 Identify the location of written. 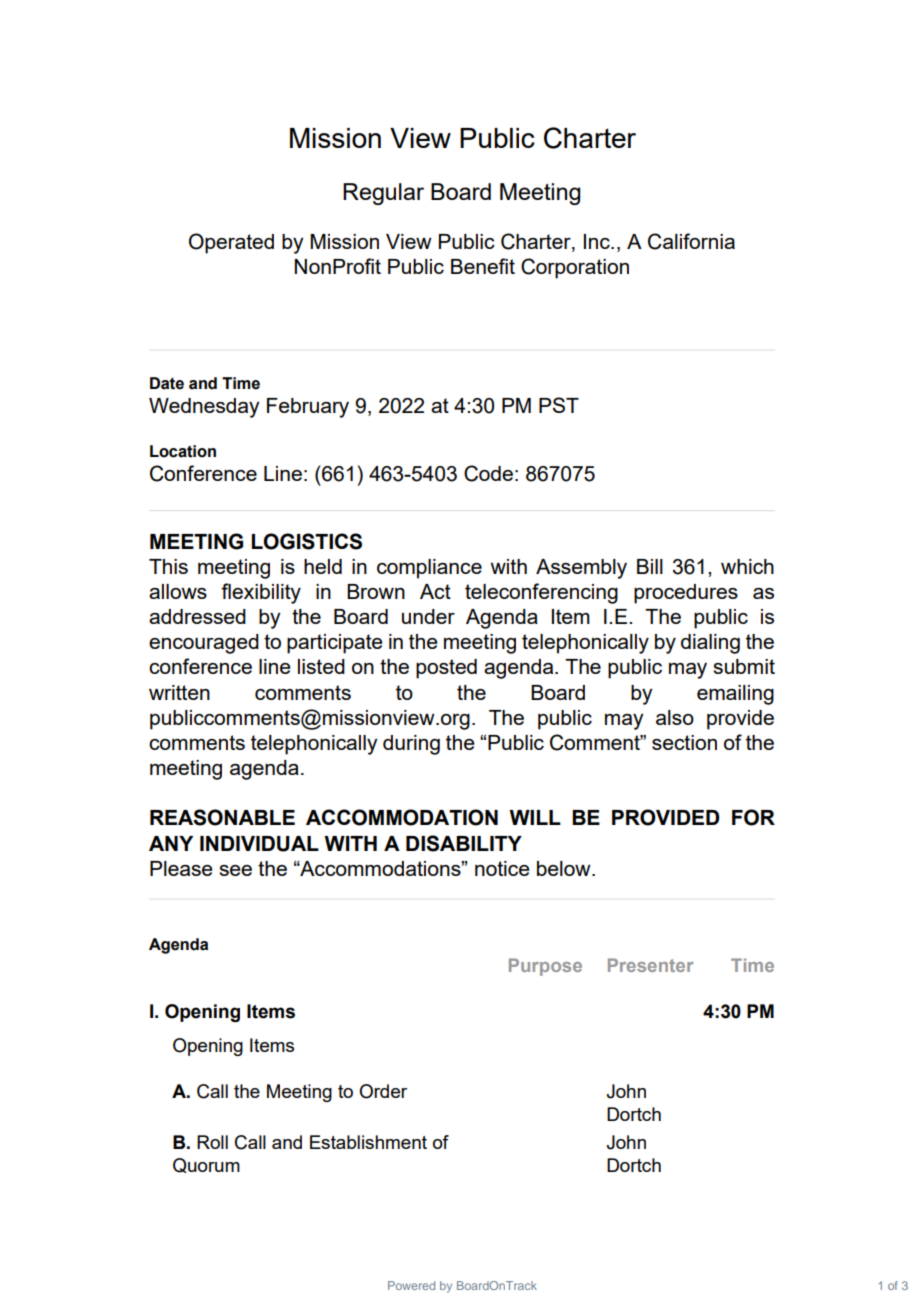
(179, 692).
